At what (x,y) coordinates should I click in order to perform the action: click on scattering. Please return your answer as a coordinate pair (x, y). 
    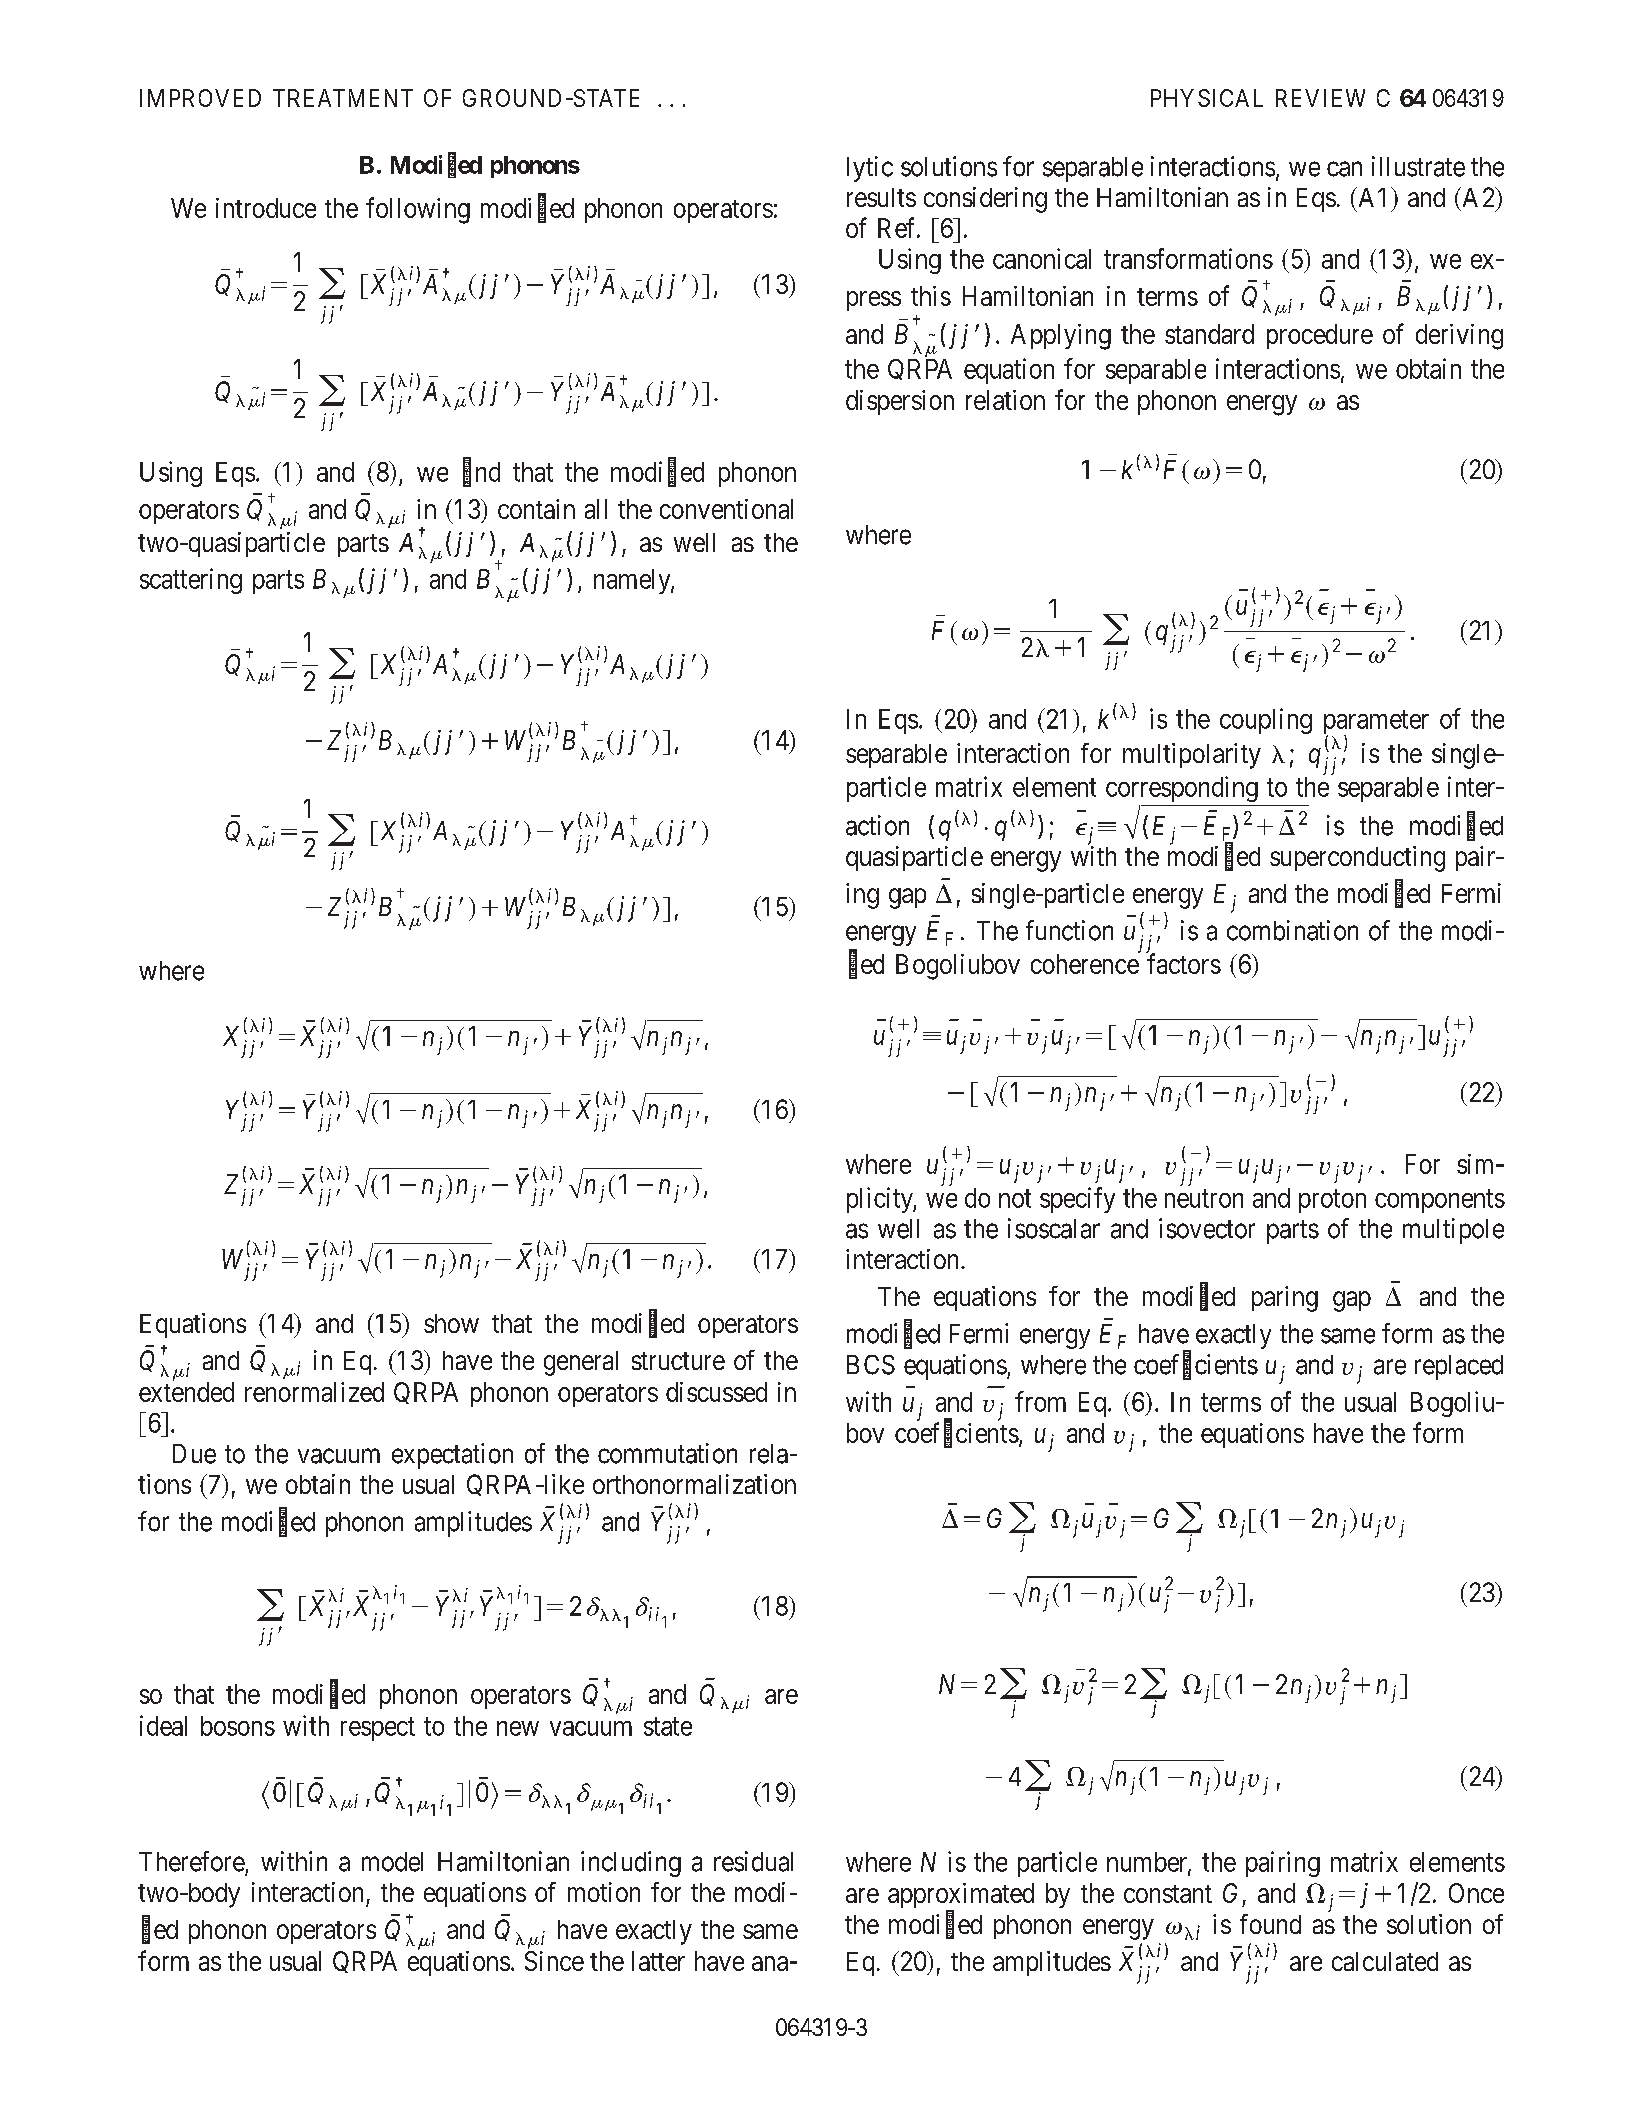
    Looking at the image, I should click on (191, 581).
